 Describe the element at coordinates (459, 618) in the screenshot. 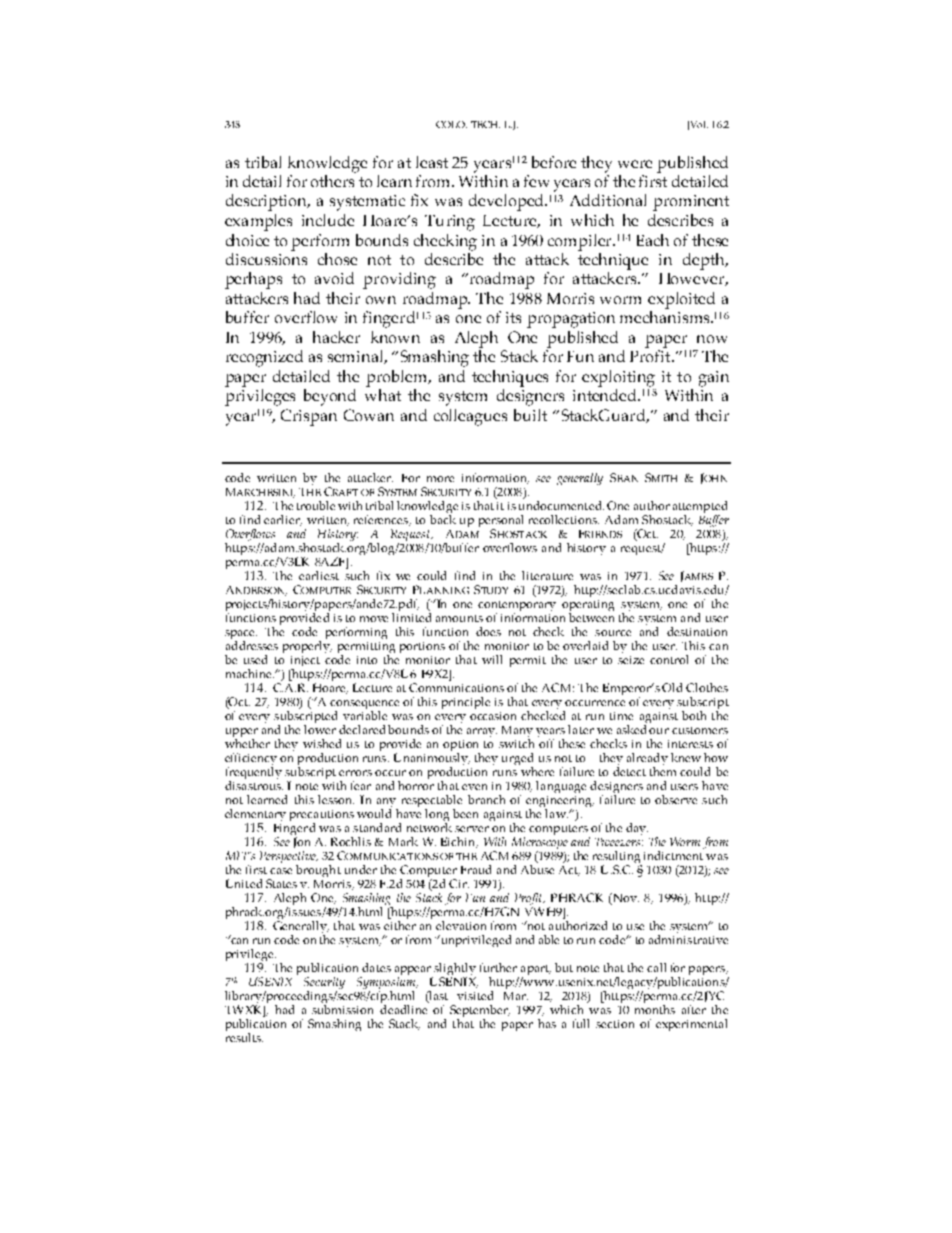

I see `amounts` at that location.
